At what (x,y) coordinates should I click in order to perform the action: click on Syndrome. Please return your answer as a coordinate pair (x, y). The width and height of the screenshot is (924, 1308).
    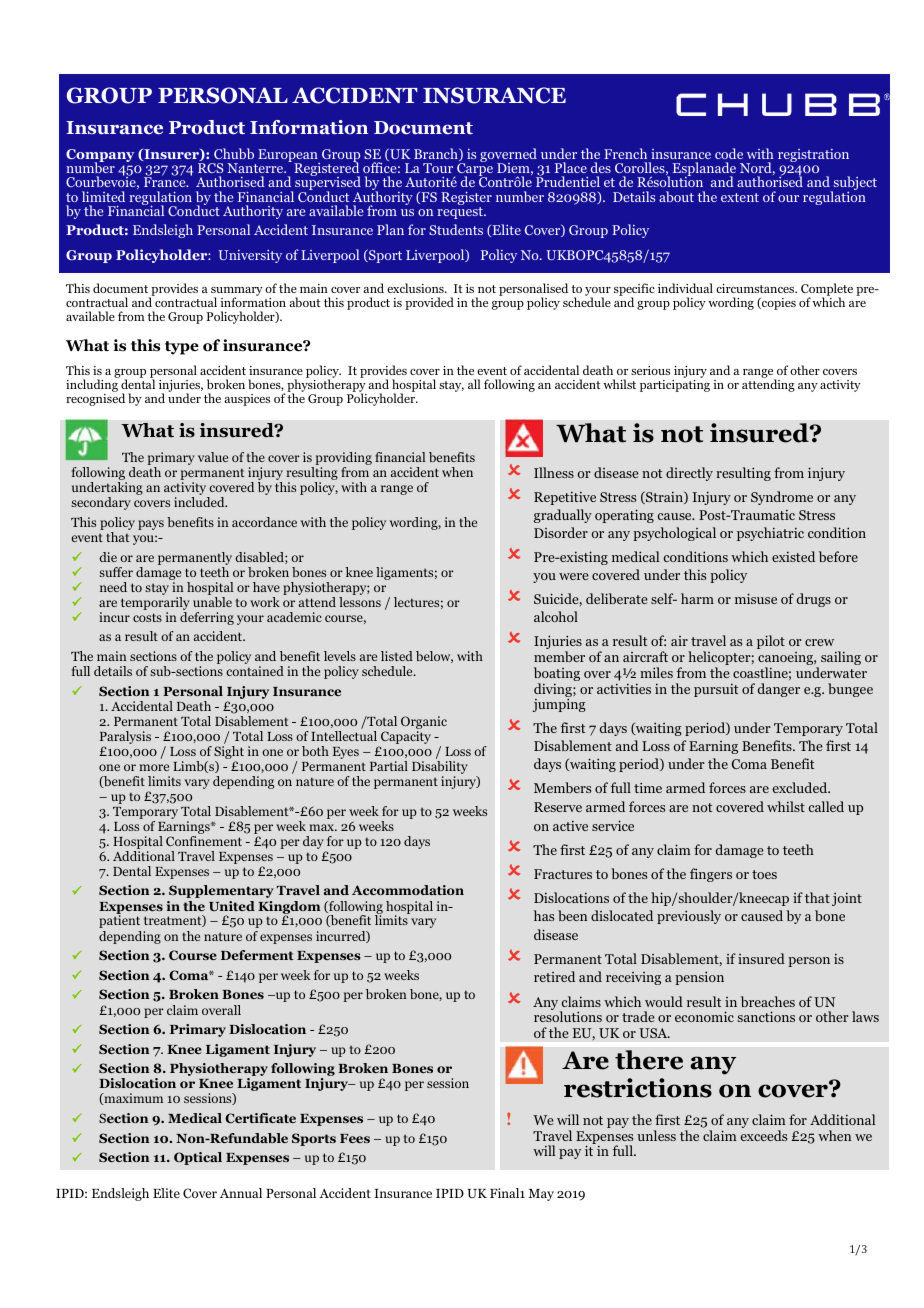
    Looking at the image, I should click on (782, 498).
